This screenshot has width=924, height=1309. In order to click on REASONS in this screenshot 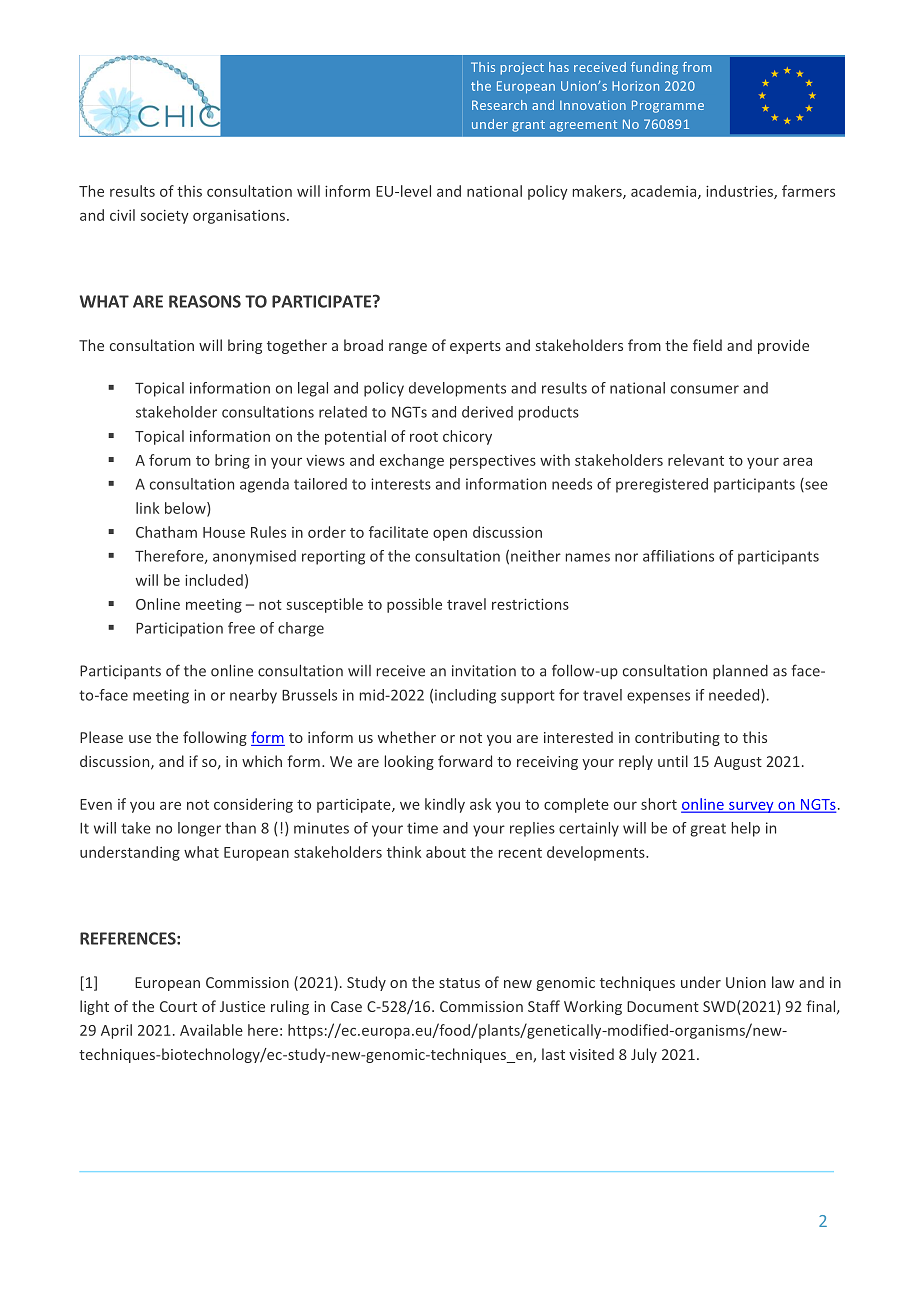, I will do `click(205, 301)`.
